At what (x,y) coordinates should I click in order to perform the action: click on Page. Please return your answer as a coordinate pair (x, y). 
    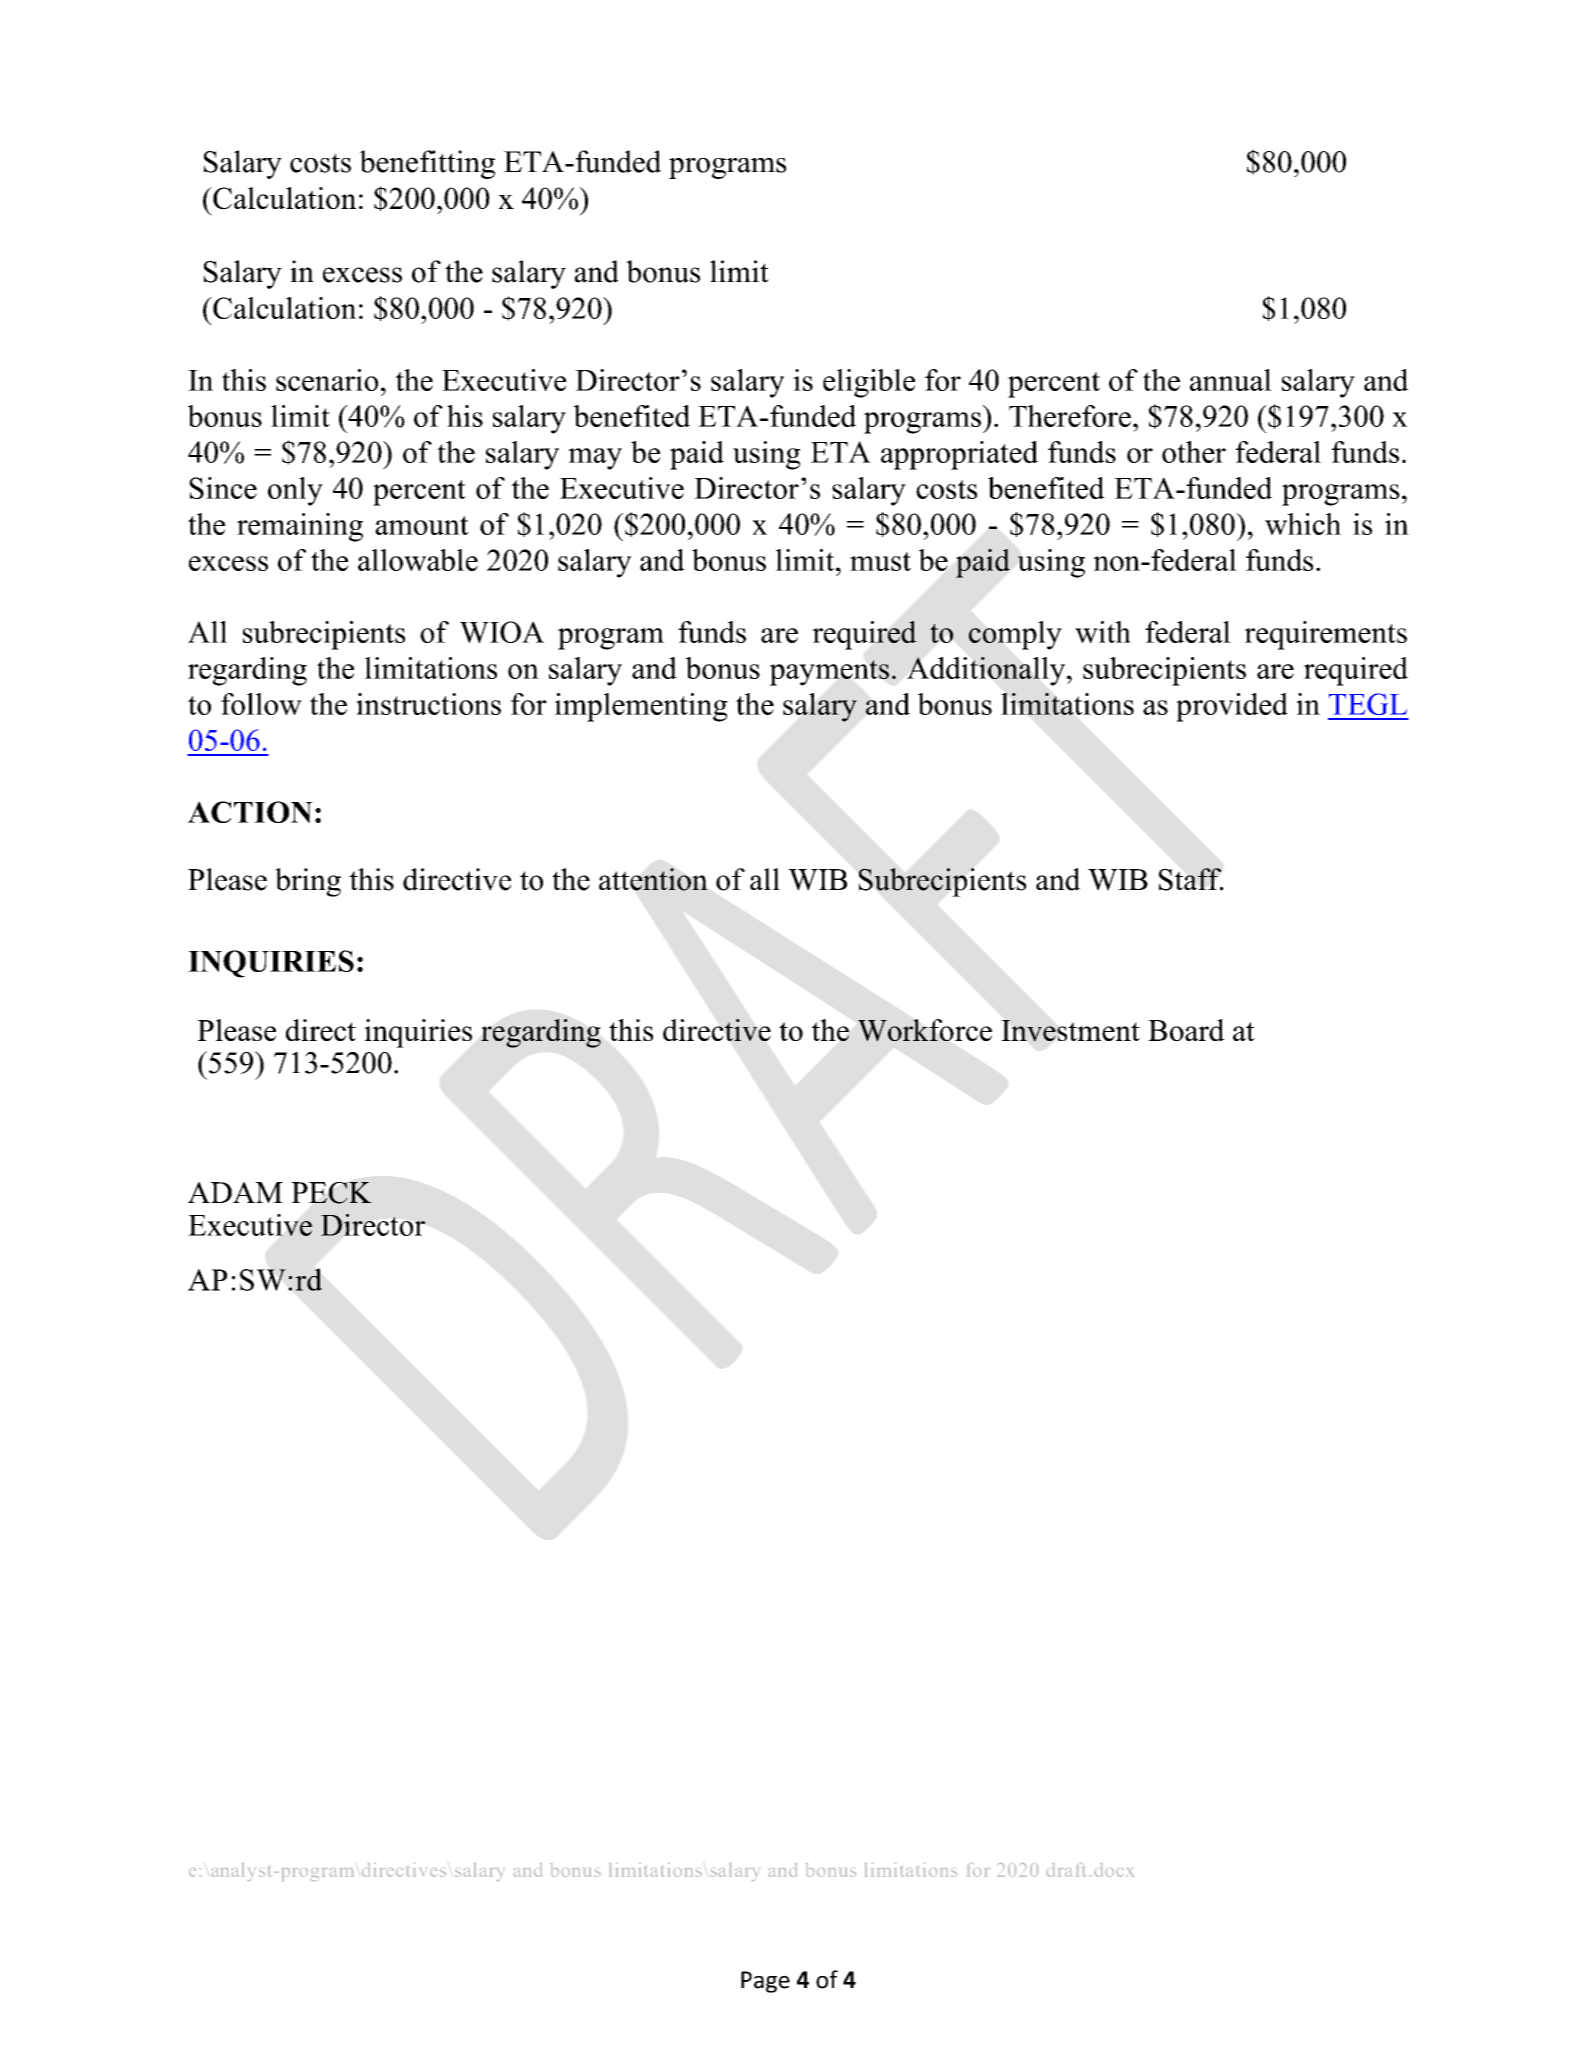
    Looking at the image, I should click on (765, 1982).
